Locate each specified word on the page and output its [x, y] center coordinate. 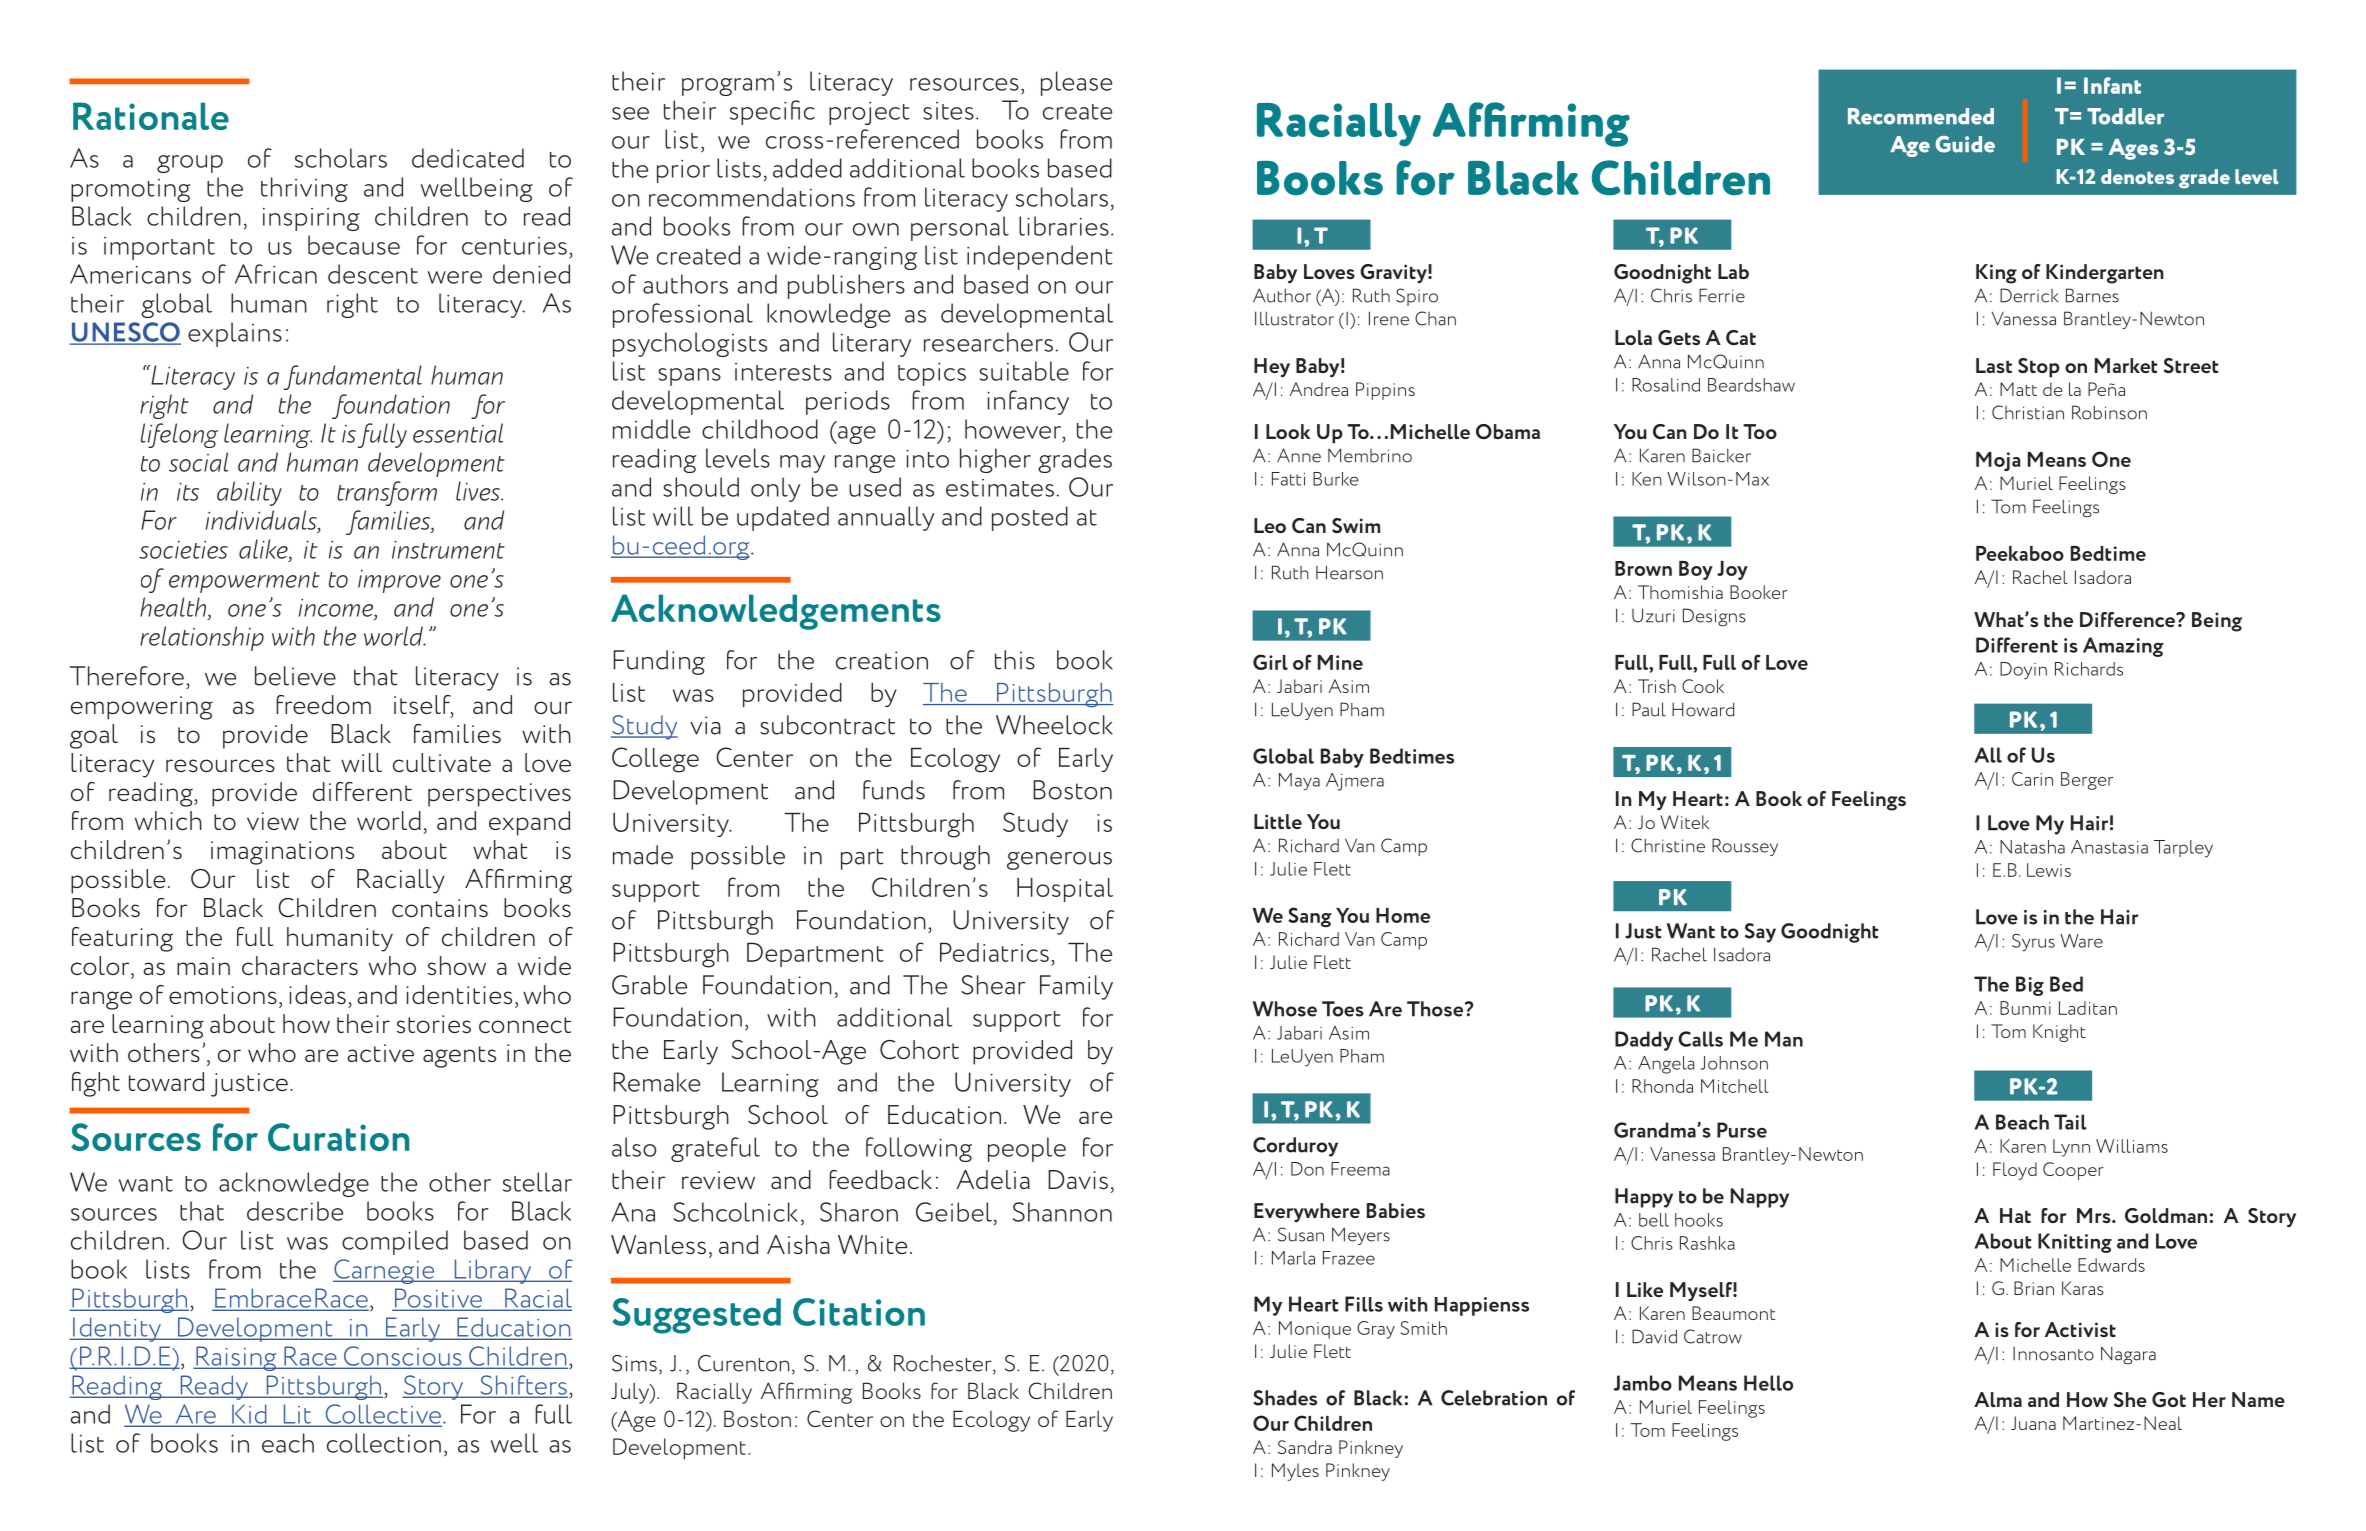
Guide [1965, 144]
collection [384, 1443]
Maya [1299, 782]
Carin [2032, 779]
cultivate [442, 762]
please [1076, 83]
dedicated [468, 158]
